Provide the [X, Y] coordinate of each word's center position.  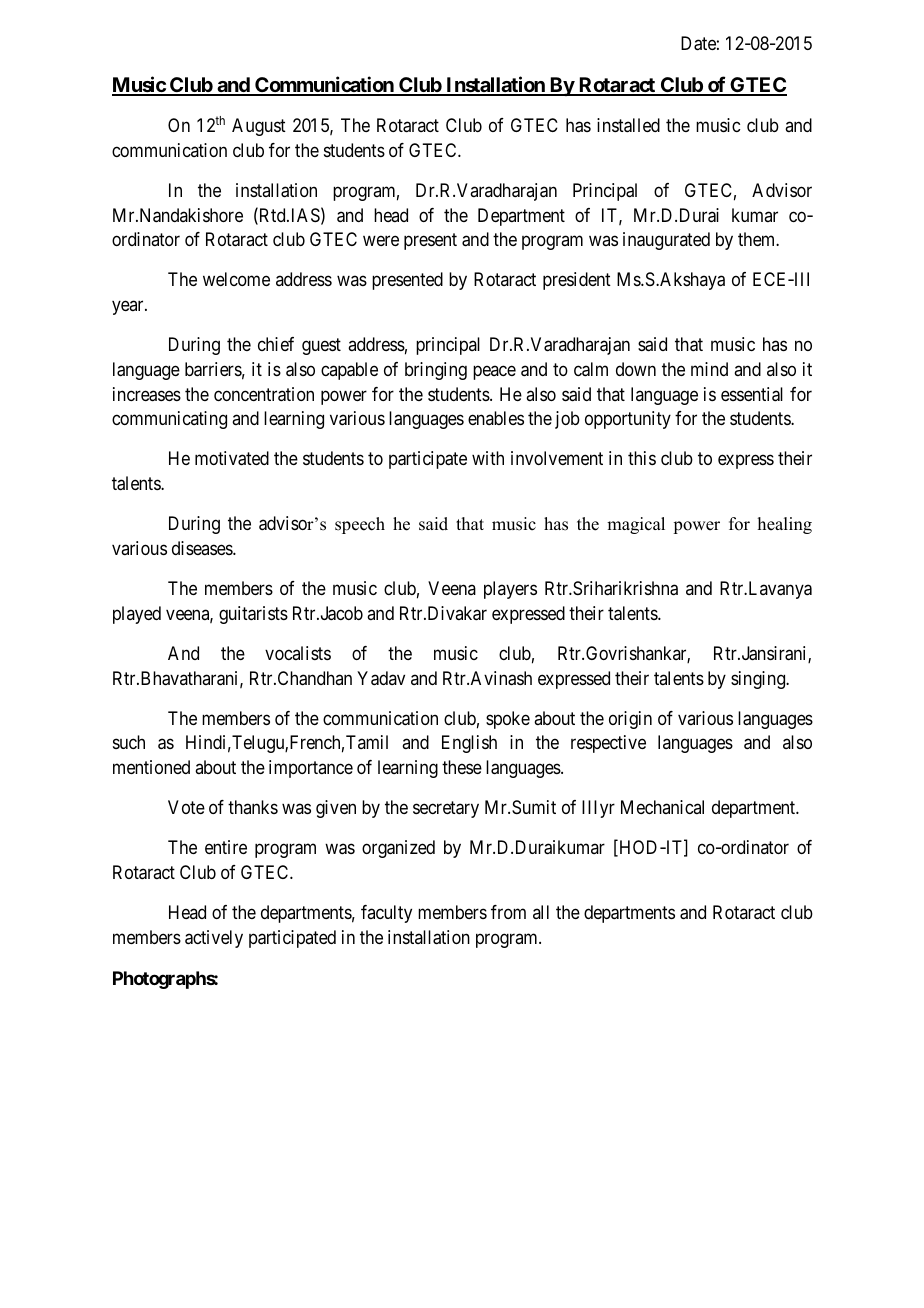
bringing [436, 371]
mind [709, 369]
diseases [203, 548]
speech [360, 525]
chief [276, 344]
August [259, 127]
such [129, 742]
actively [214, 939]
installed [628, 125]
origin [630, 720]
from [508, 912]
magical [636, 525]
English [469, 744]
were [381, 241]
